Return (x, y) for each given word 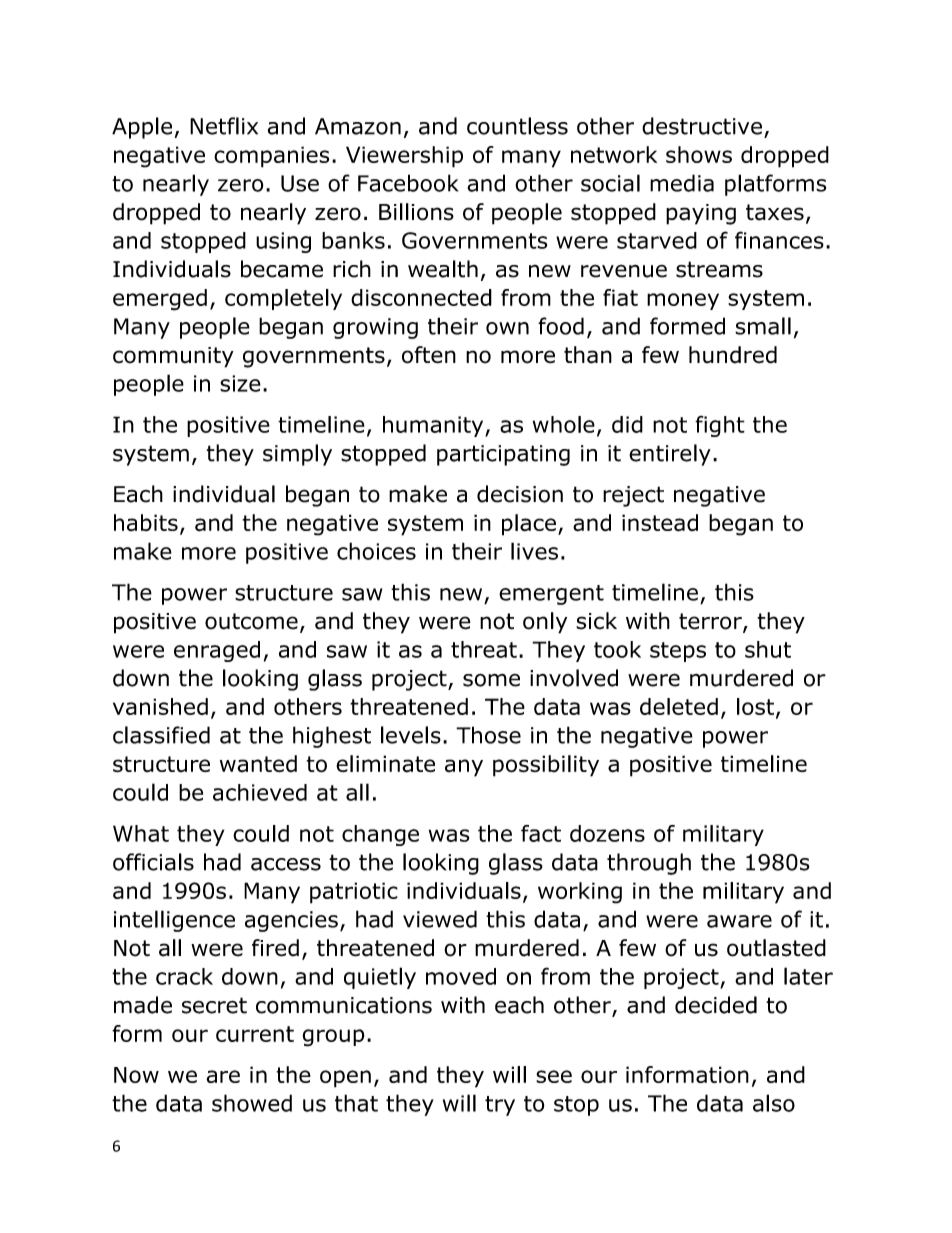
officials (153, 862)
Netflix (224, 126)
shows (699, 154)
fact (541, 833)
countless (517, 126)
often (429, 355)
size (240, 383)
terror (711, 622)
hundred (733, 355)
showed (252, 1103)
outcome (251, 621)
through (649, 864)
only (545, 623)
